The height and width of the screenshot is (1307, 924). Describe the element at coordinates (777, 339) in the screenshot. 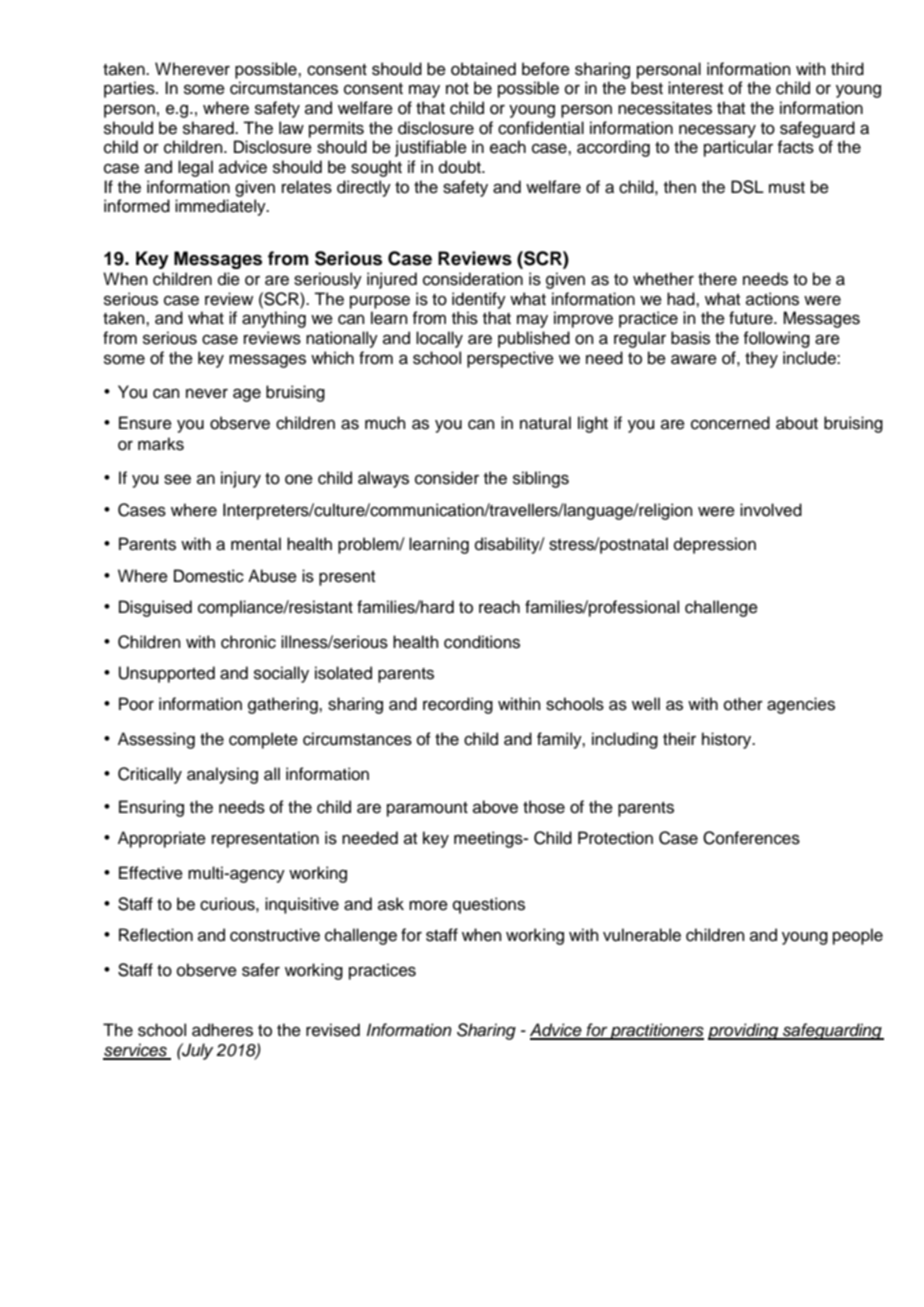

I see `following` at that location.
